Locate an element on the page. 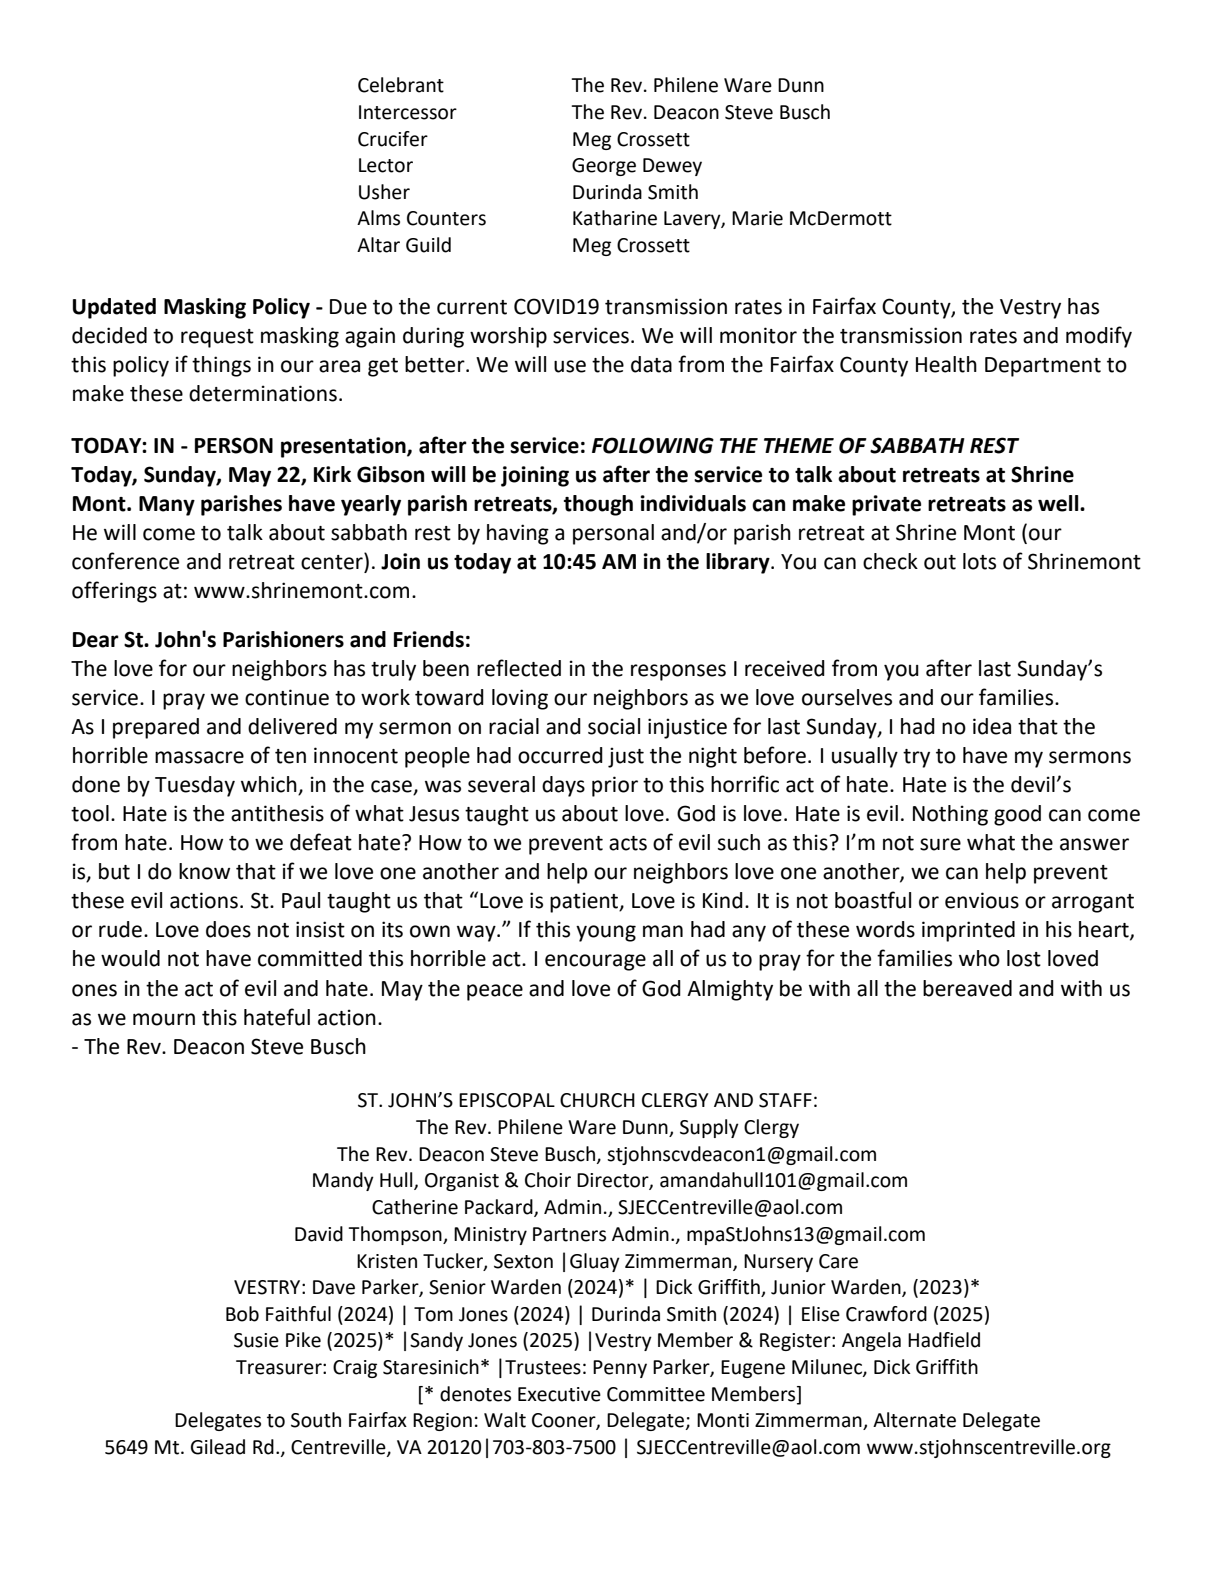 This document has width=1215, height=1572. FOLLOWING is located at coordinates (653, 445).
